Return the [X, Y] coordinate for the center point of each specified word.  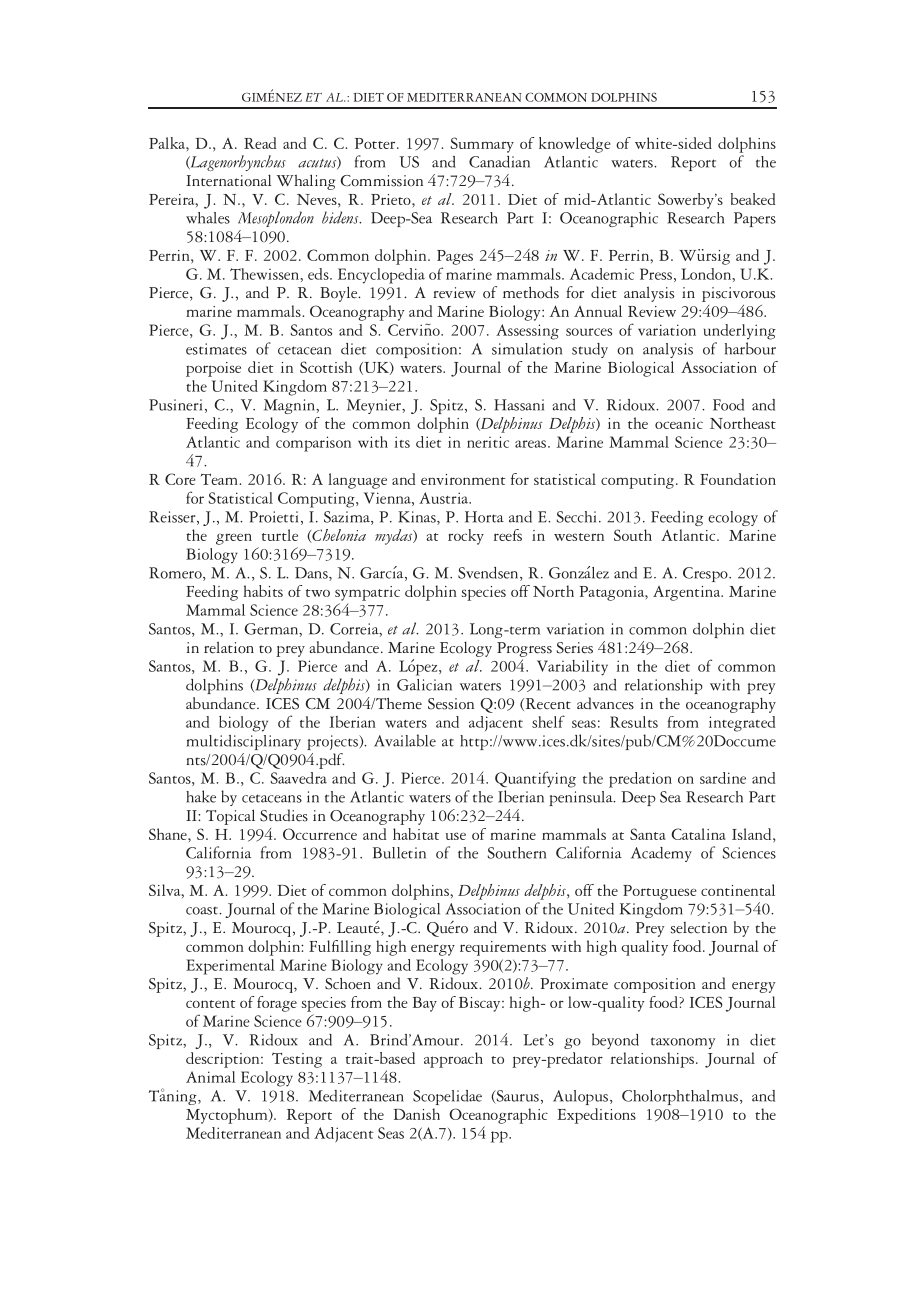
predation [640, 780]
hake [201, 796]
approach [453, 1060]
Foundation [738, 479]
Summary [482, 145]
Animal [211, 1077]
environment [463, 479]
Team [219, 479]
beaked [753, 199]
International [228, 180]
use [456, 836]
